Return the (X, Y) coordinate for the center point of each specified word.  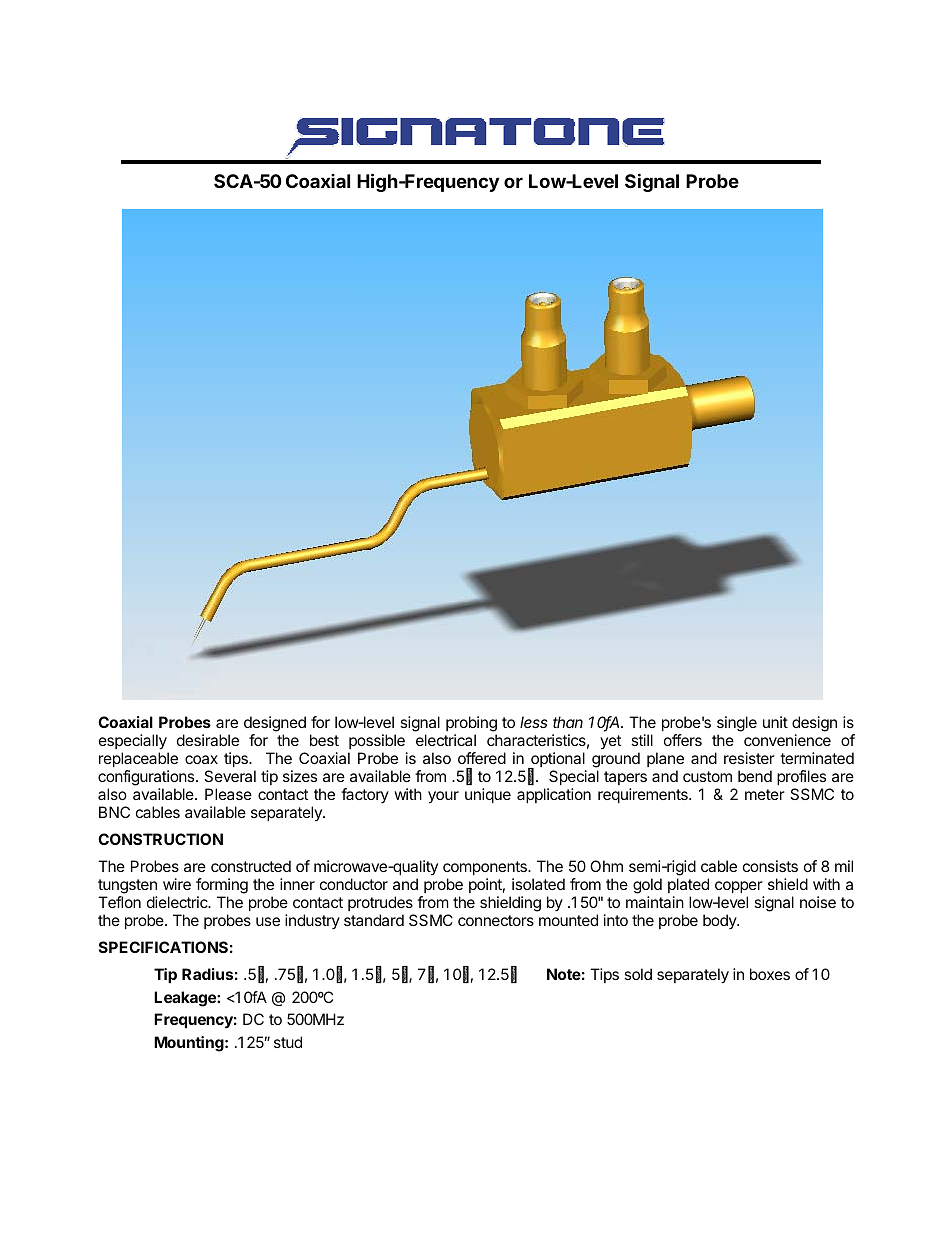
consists (770, 866)
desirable (208, 740)
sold (638, 974)
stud (288, 1042)
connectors (496, 920)
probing (471, 724)
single (737, 724)
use (268, 921)
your (443, 797)
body (720, 921)
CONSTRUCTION (160, 839)
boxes (770, 974)
